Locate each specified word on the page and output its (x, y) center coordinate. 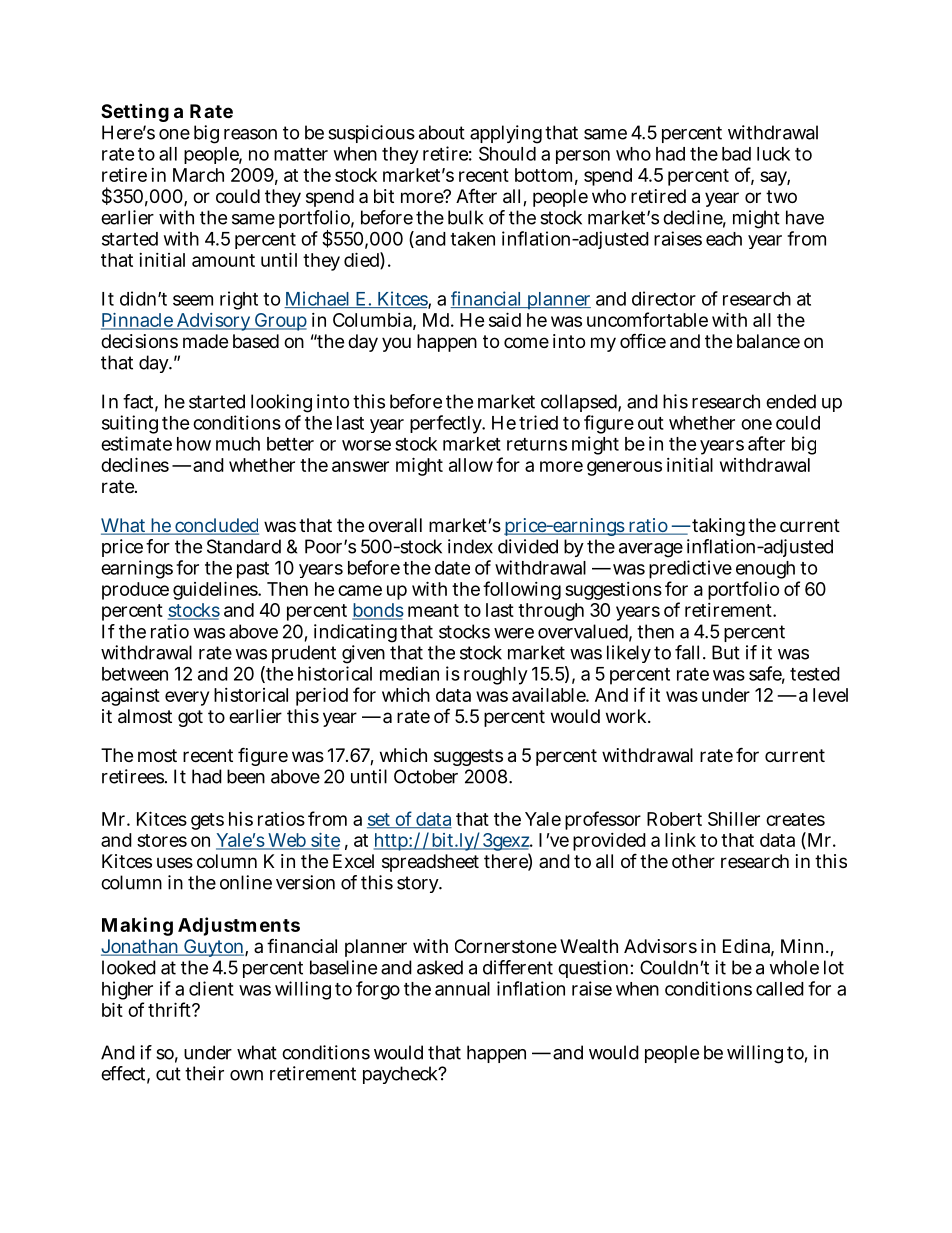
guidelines (216, 590)
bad (736, 154)
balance (768, 341)
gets (207, 821)
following (522, 590)
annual (462, 989)
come (526, 342)
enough (767, 571)
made (205, 341)
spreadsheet (430, 863)
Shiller (734, 819)
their (204, 1073)
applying (506, 136)
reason (250, 134)
